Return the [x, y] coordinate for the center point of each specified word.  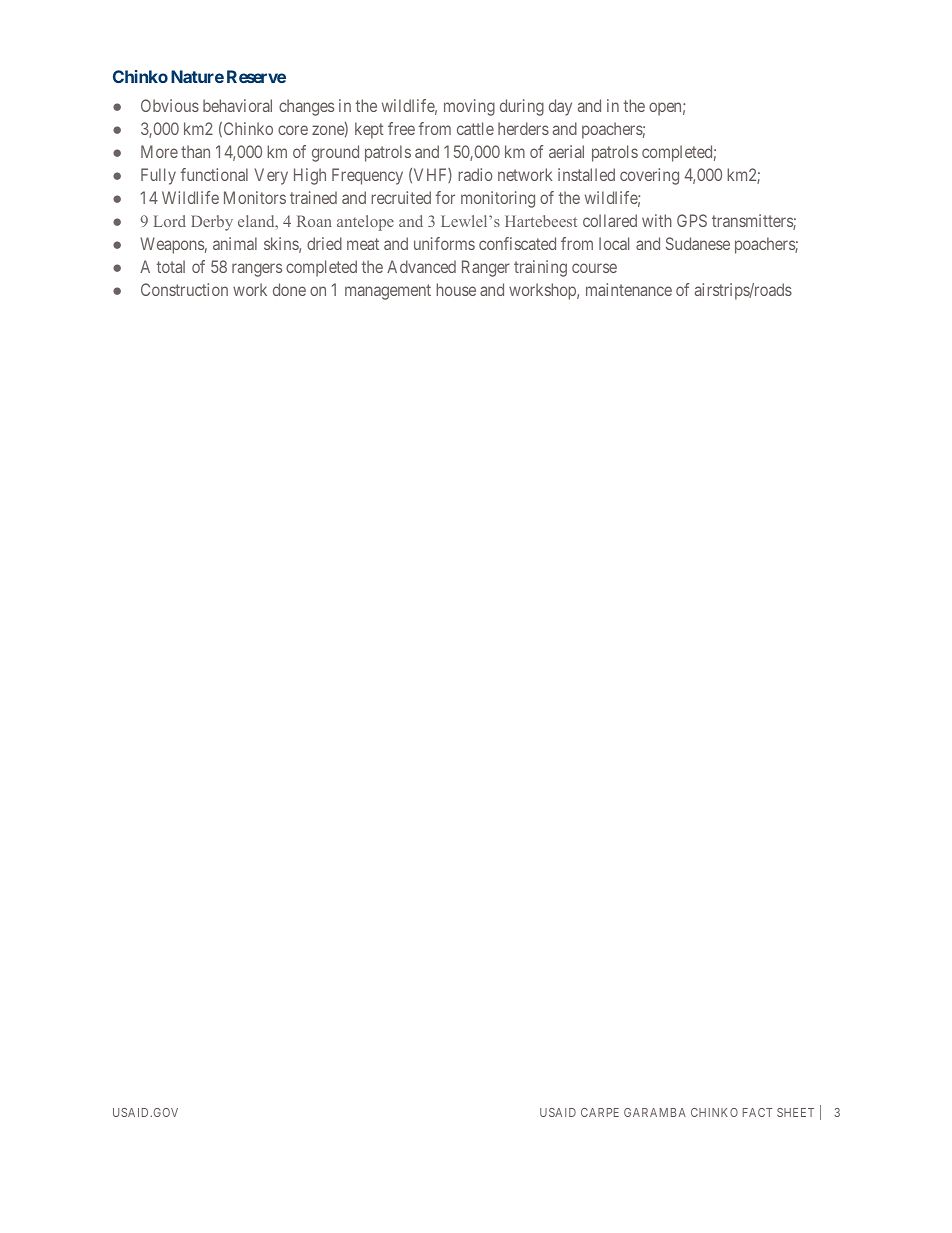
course [594, 268]
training [540, 268]
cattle [475, 128]
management [388, 292]
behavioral [237, 105]
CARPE [600, 1112]
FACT [758, 1112]
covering [649, 176]
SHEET [795, 1112]
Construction [184, 289]
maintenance [629, 289]
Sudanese [698, 243]
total [171, 266]
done [289, 289]
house [456, 289]
